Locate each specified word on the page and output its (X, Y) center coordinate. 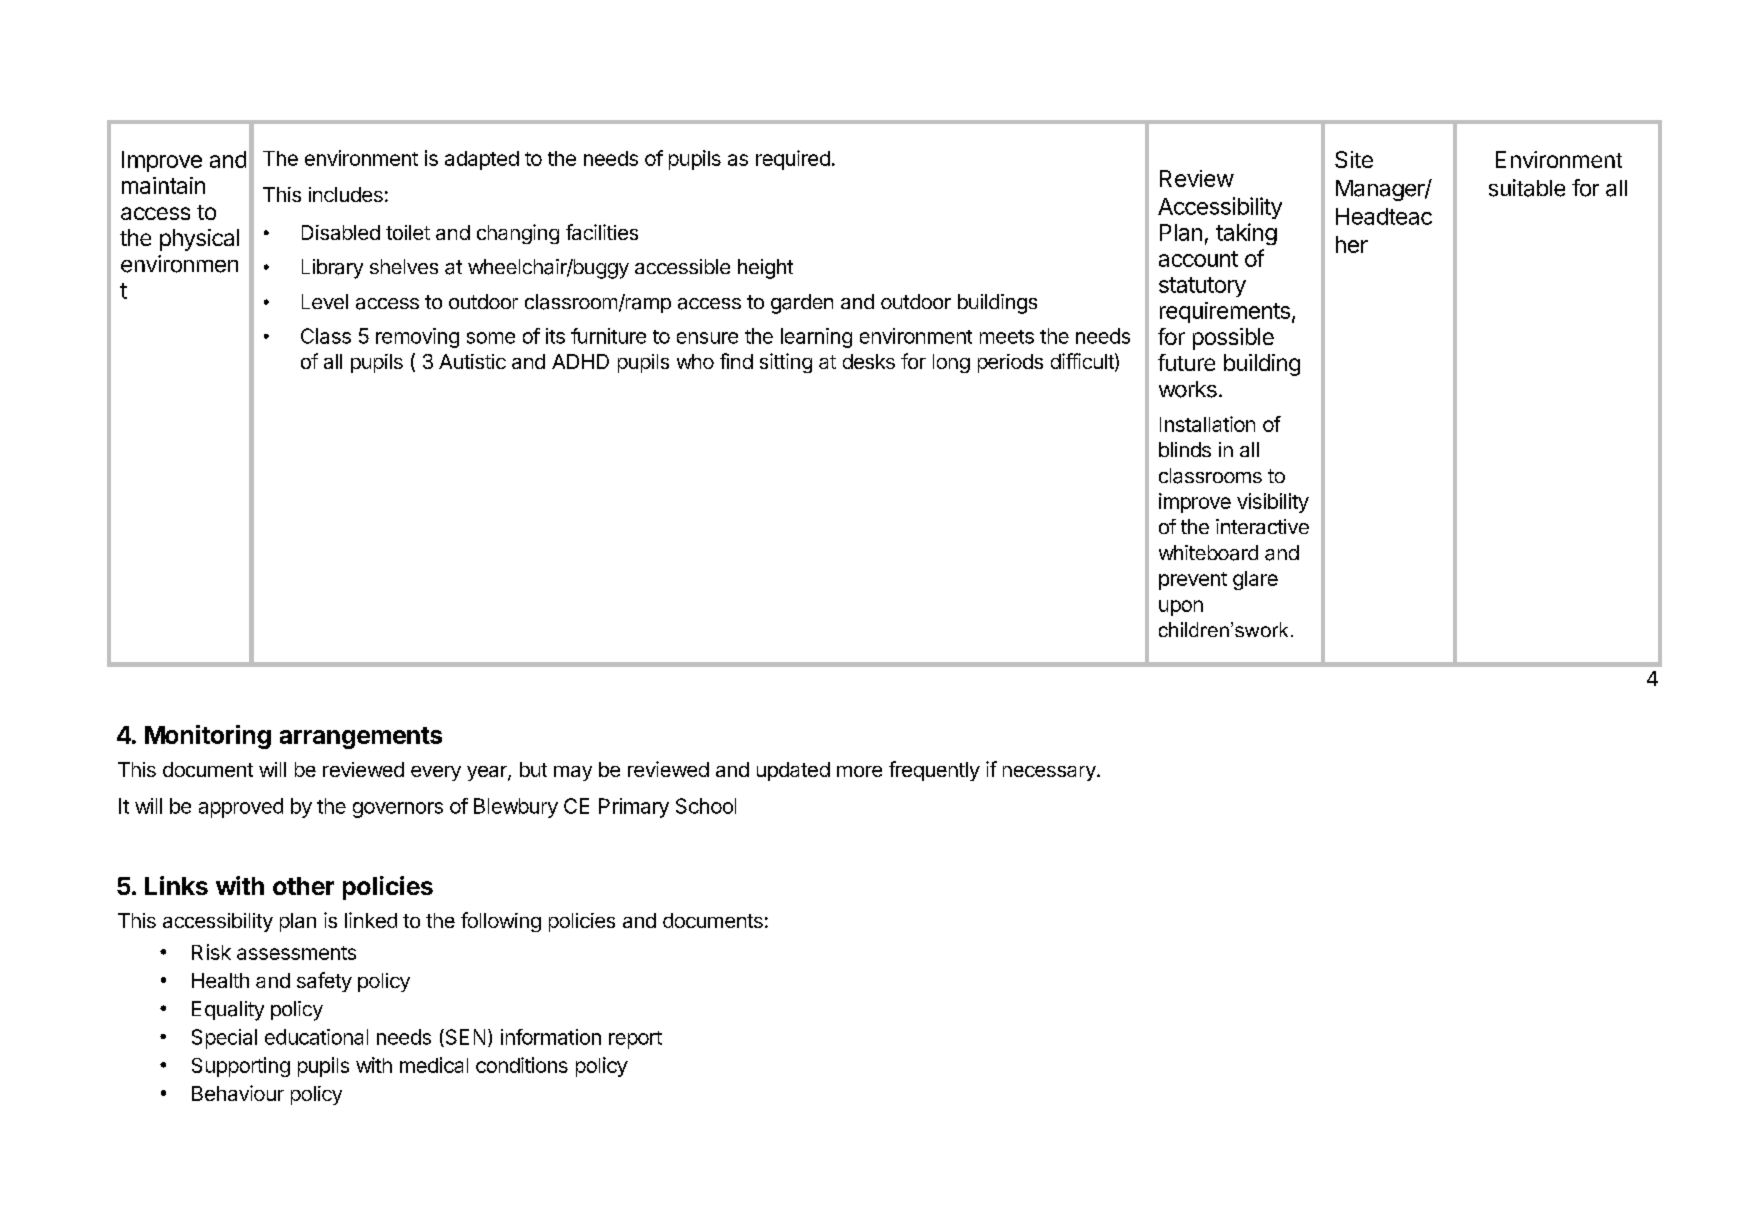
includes (346, 194)
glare (1255, 580)
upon (1181, 608)
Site (1354, 159)
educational (316, 1037)
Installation (1207, 424)
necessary (1049, 773)
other (303, 886)
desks (869, 361)
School (706, 806)
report (635, 1040)
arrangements (361, 738)
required (793, 160)
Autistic (472, 361)
